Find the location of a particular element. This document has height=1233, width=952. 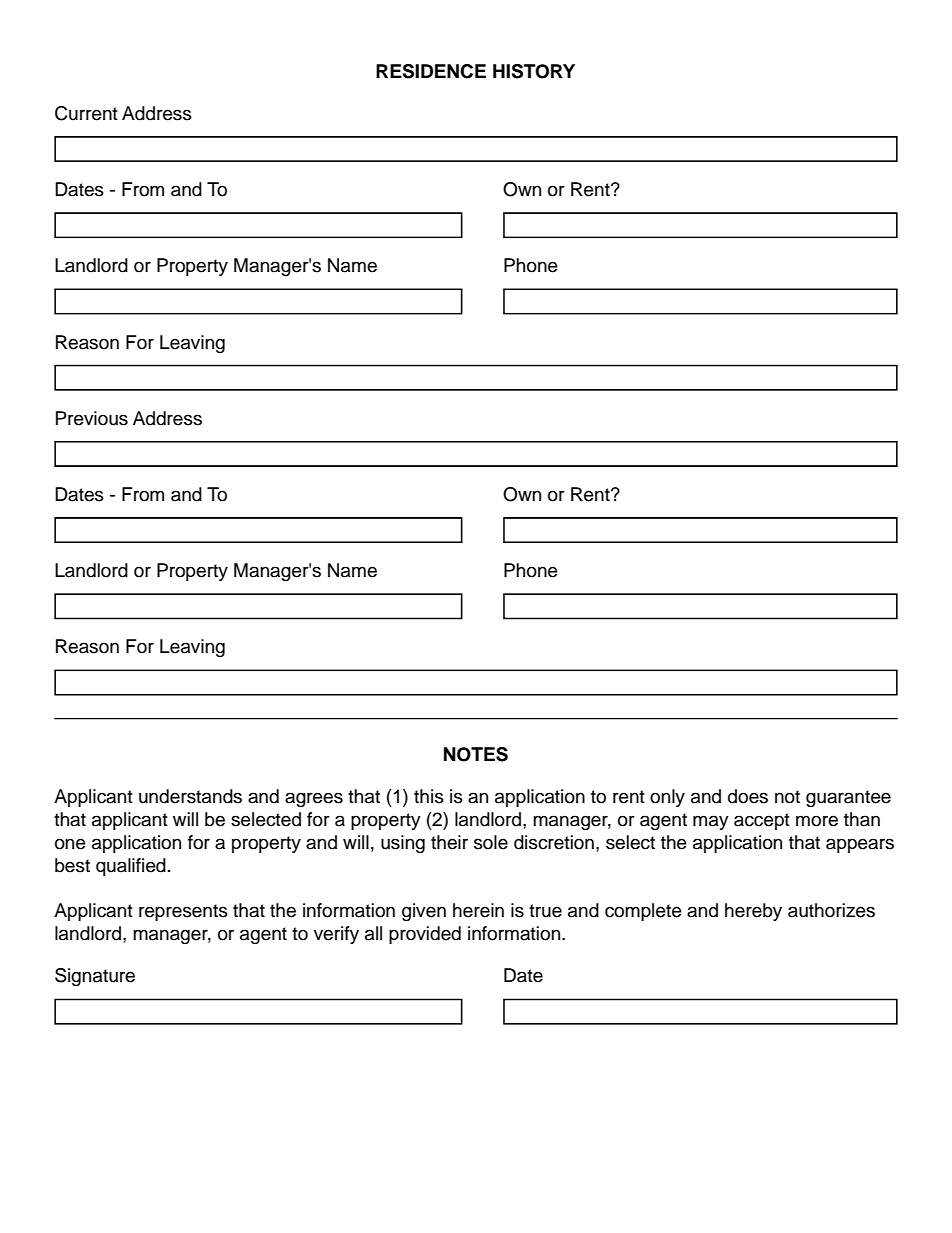

does is located at coordinates (748, 796).
